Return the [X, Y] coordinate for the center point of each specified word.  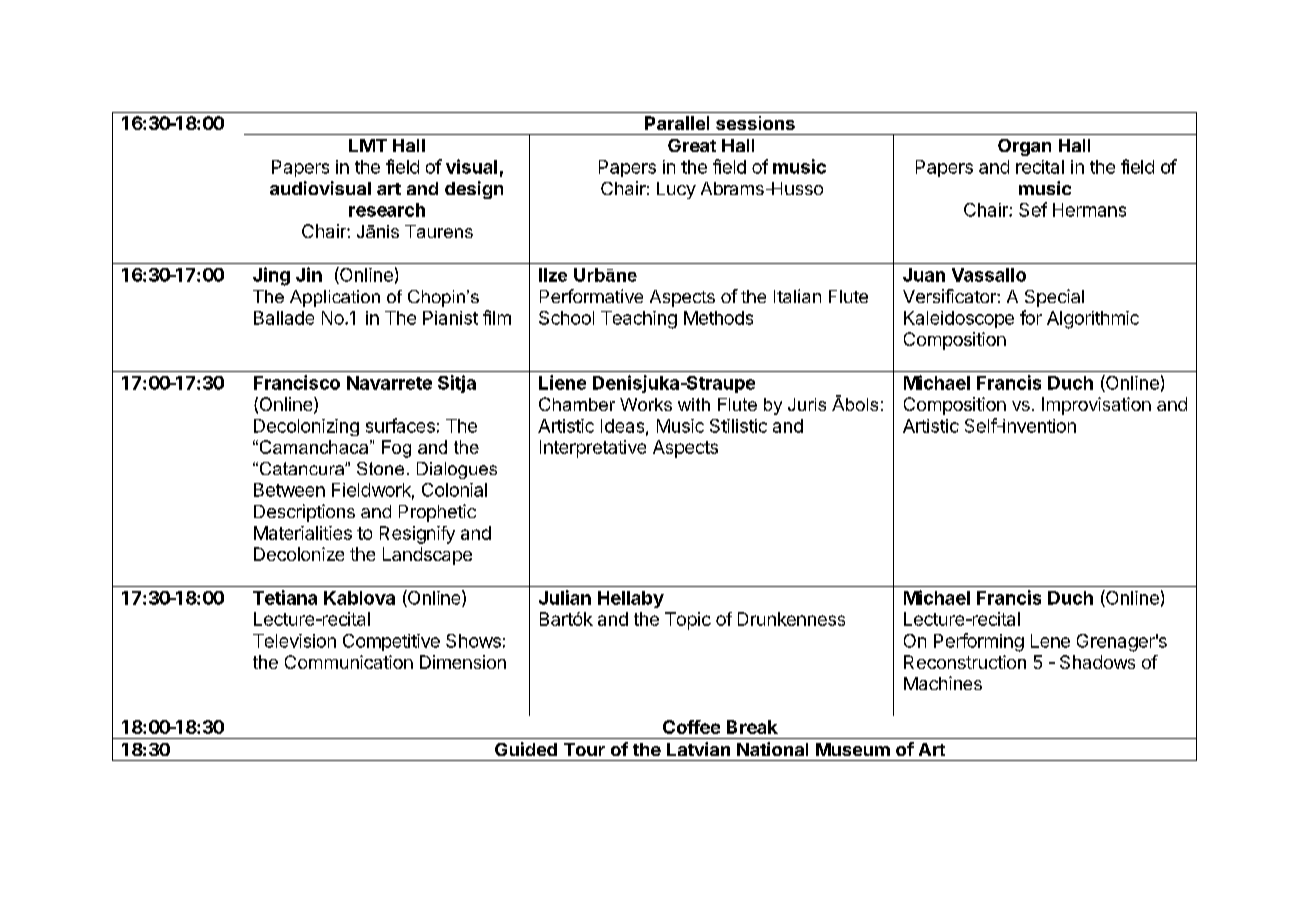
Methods [718, 318]
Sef [1033, 209]
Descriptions [304, 513]
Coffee [691, 727]
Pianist [450, 318]
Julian [565, 597]
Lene [1050, 641]
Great [692, 145]
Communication [349, 662]
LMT [368, 145]
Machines [943, 683]
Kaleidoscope [959, 319]
